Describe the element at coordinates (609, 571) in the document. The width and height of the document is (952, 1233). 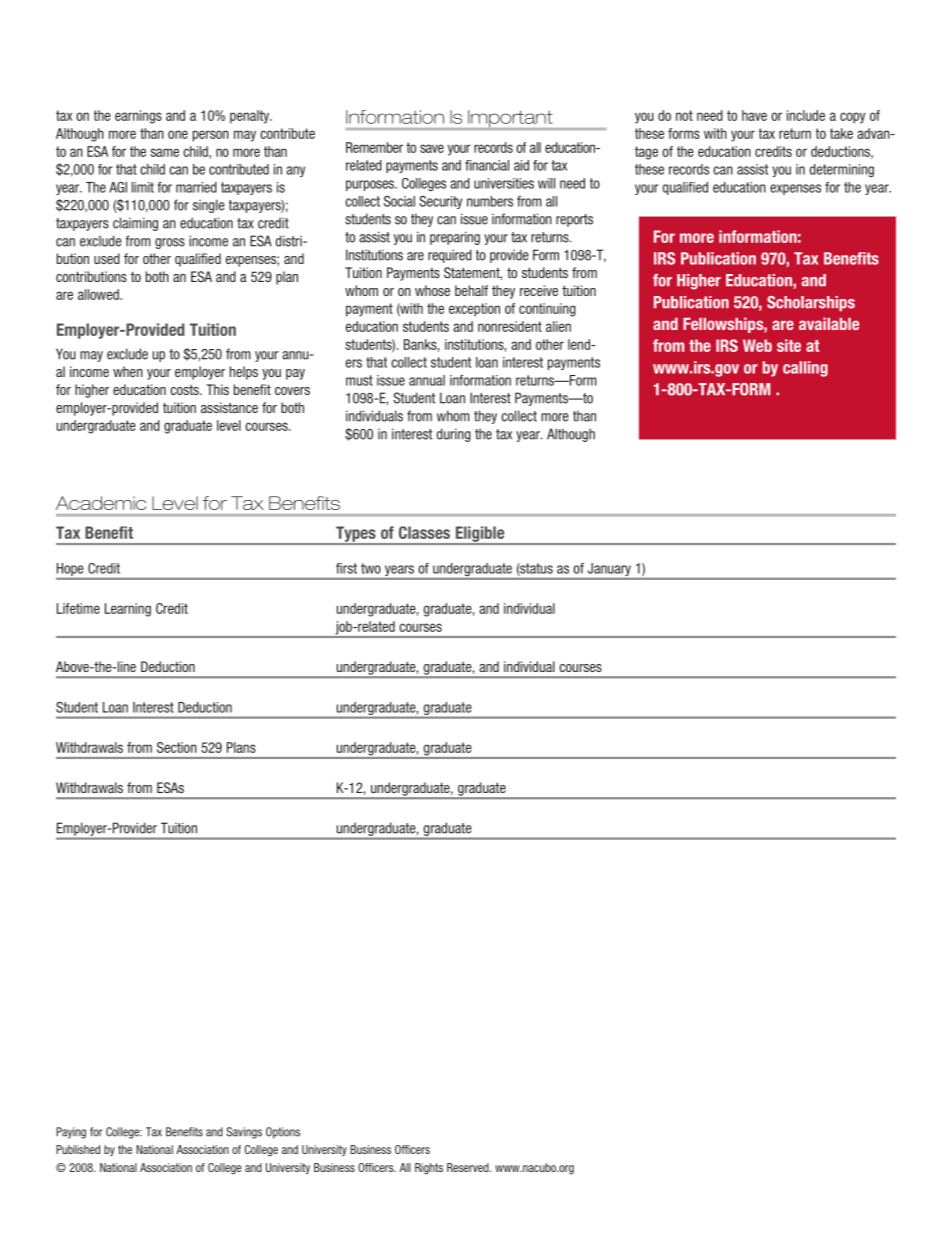
I see `January` at that location.
